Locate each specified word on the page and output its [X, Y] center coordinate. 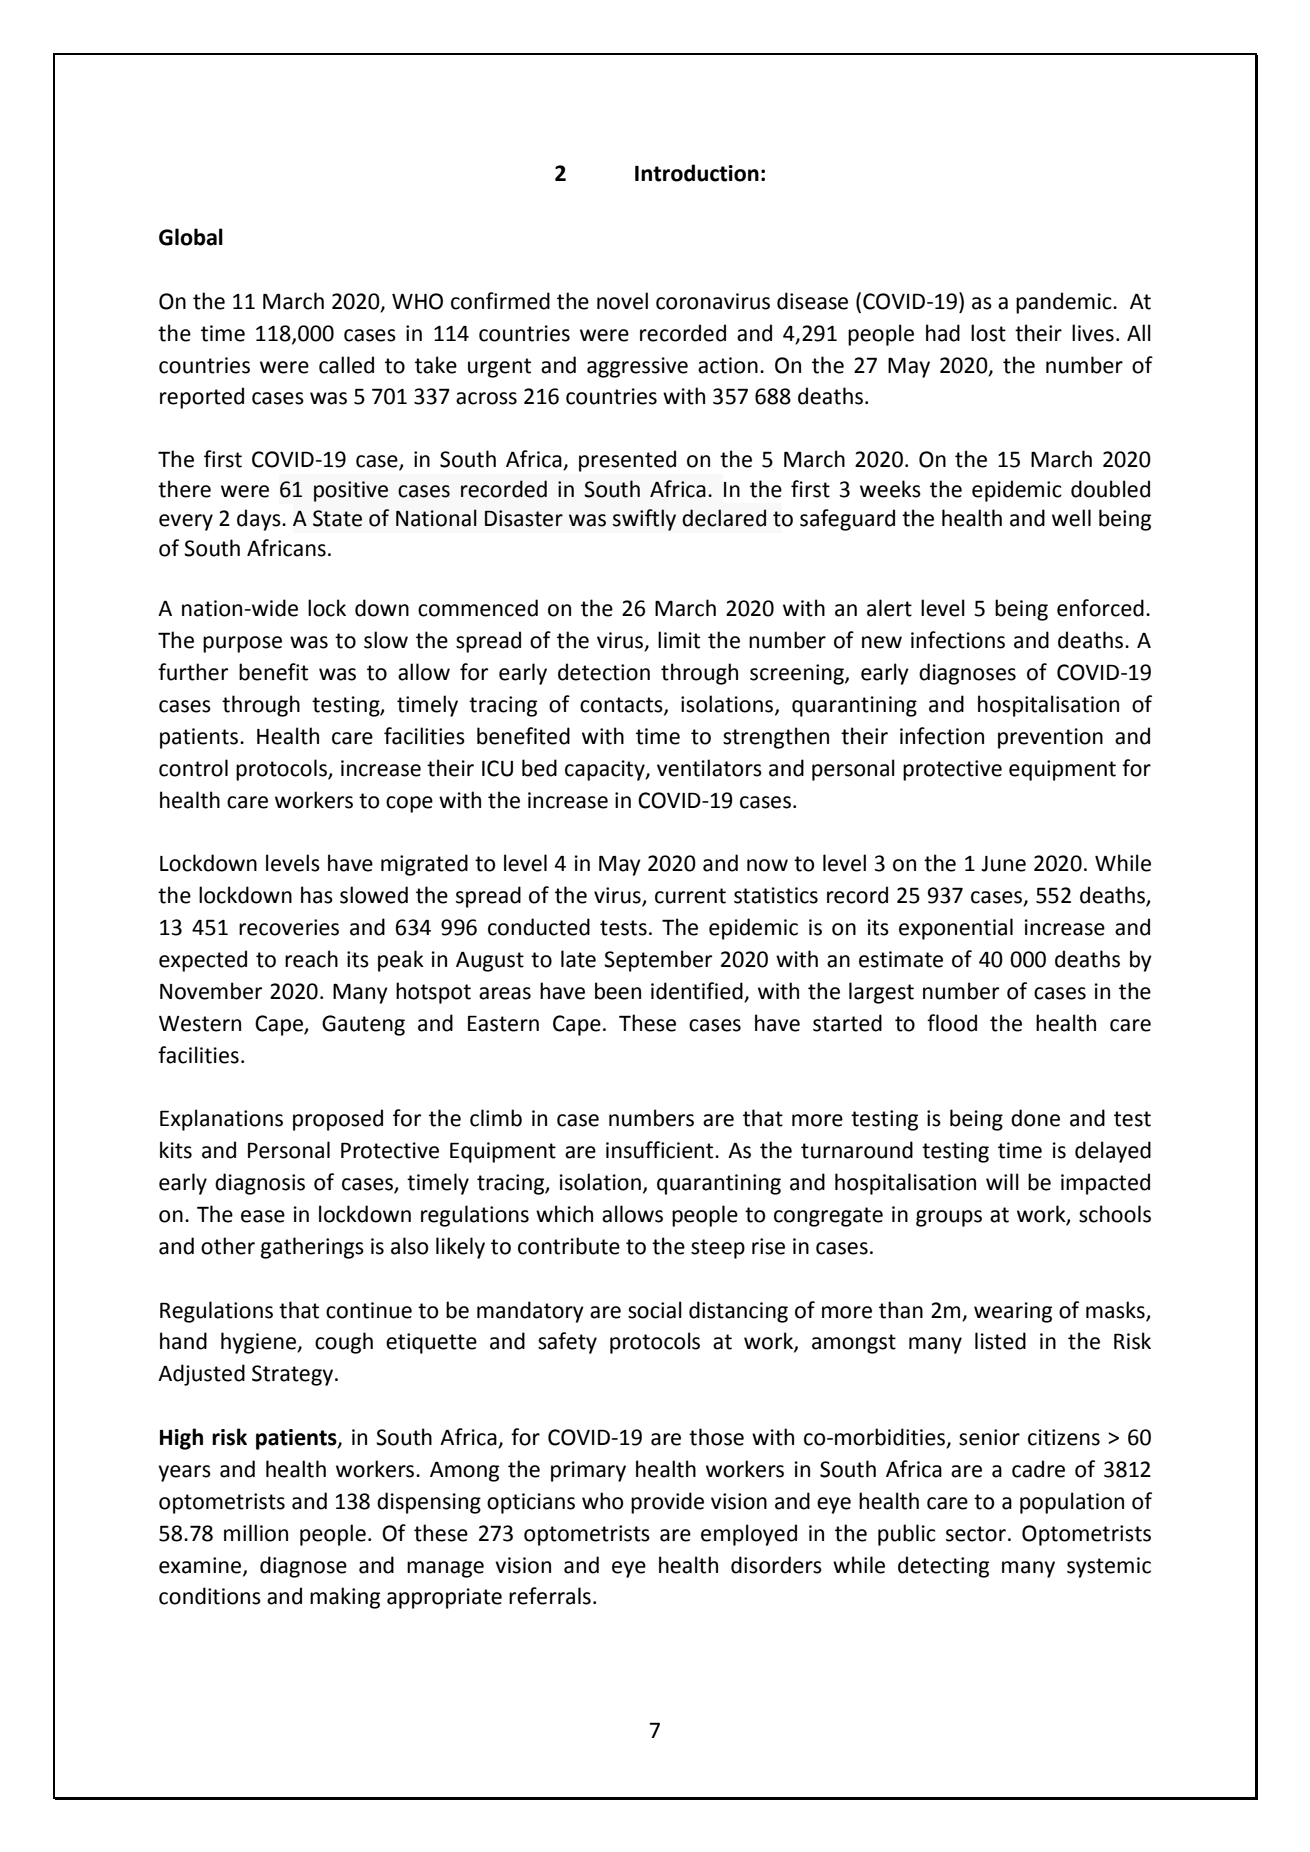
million [256, 1533]
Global [191, 237]
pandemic [1065, 303]
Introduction [697, 173]
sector [976, 1534]
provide [667, 1503]
